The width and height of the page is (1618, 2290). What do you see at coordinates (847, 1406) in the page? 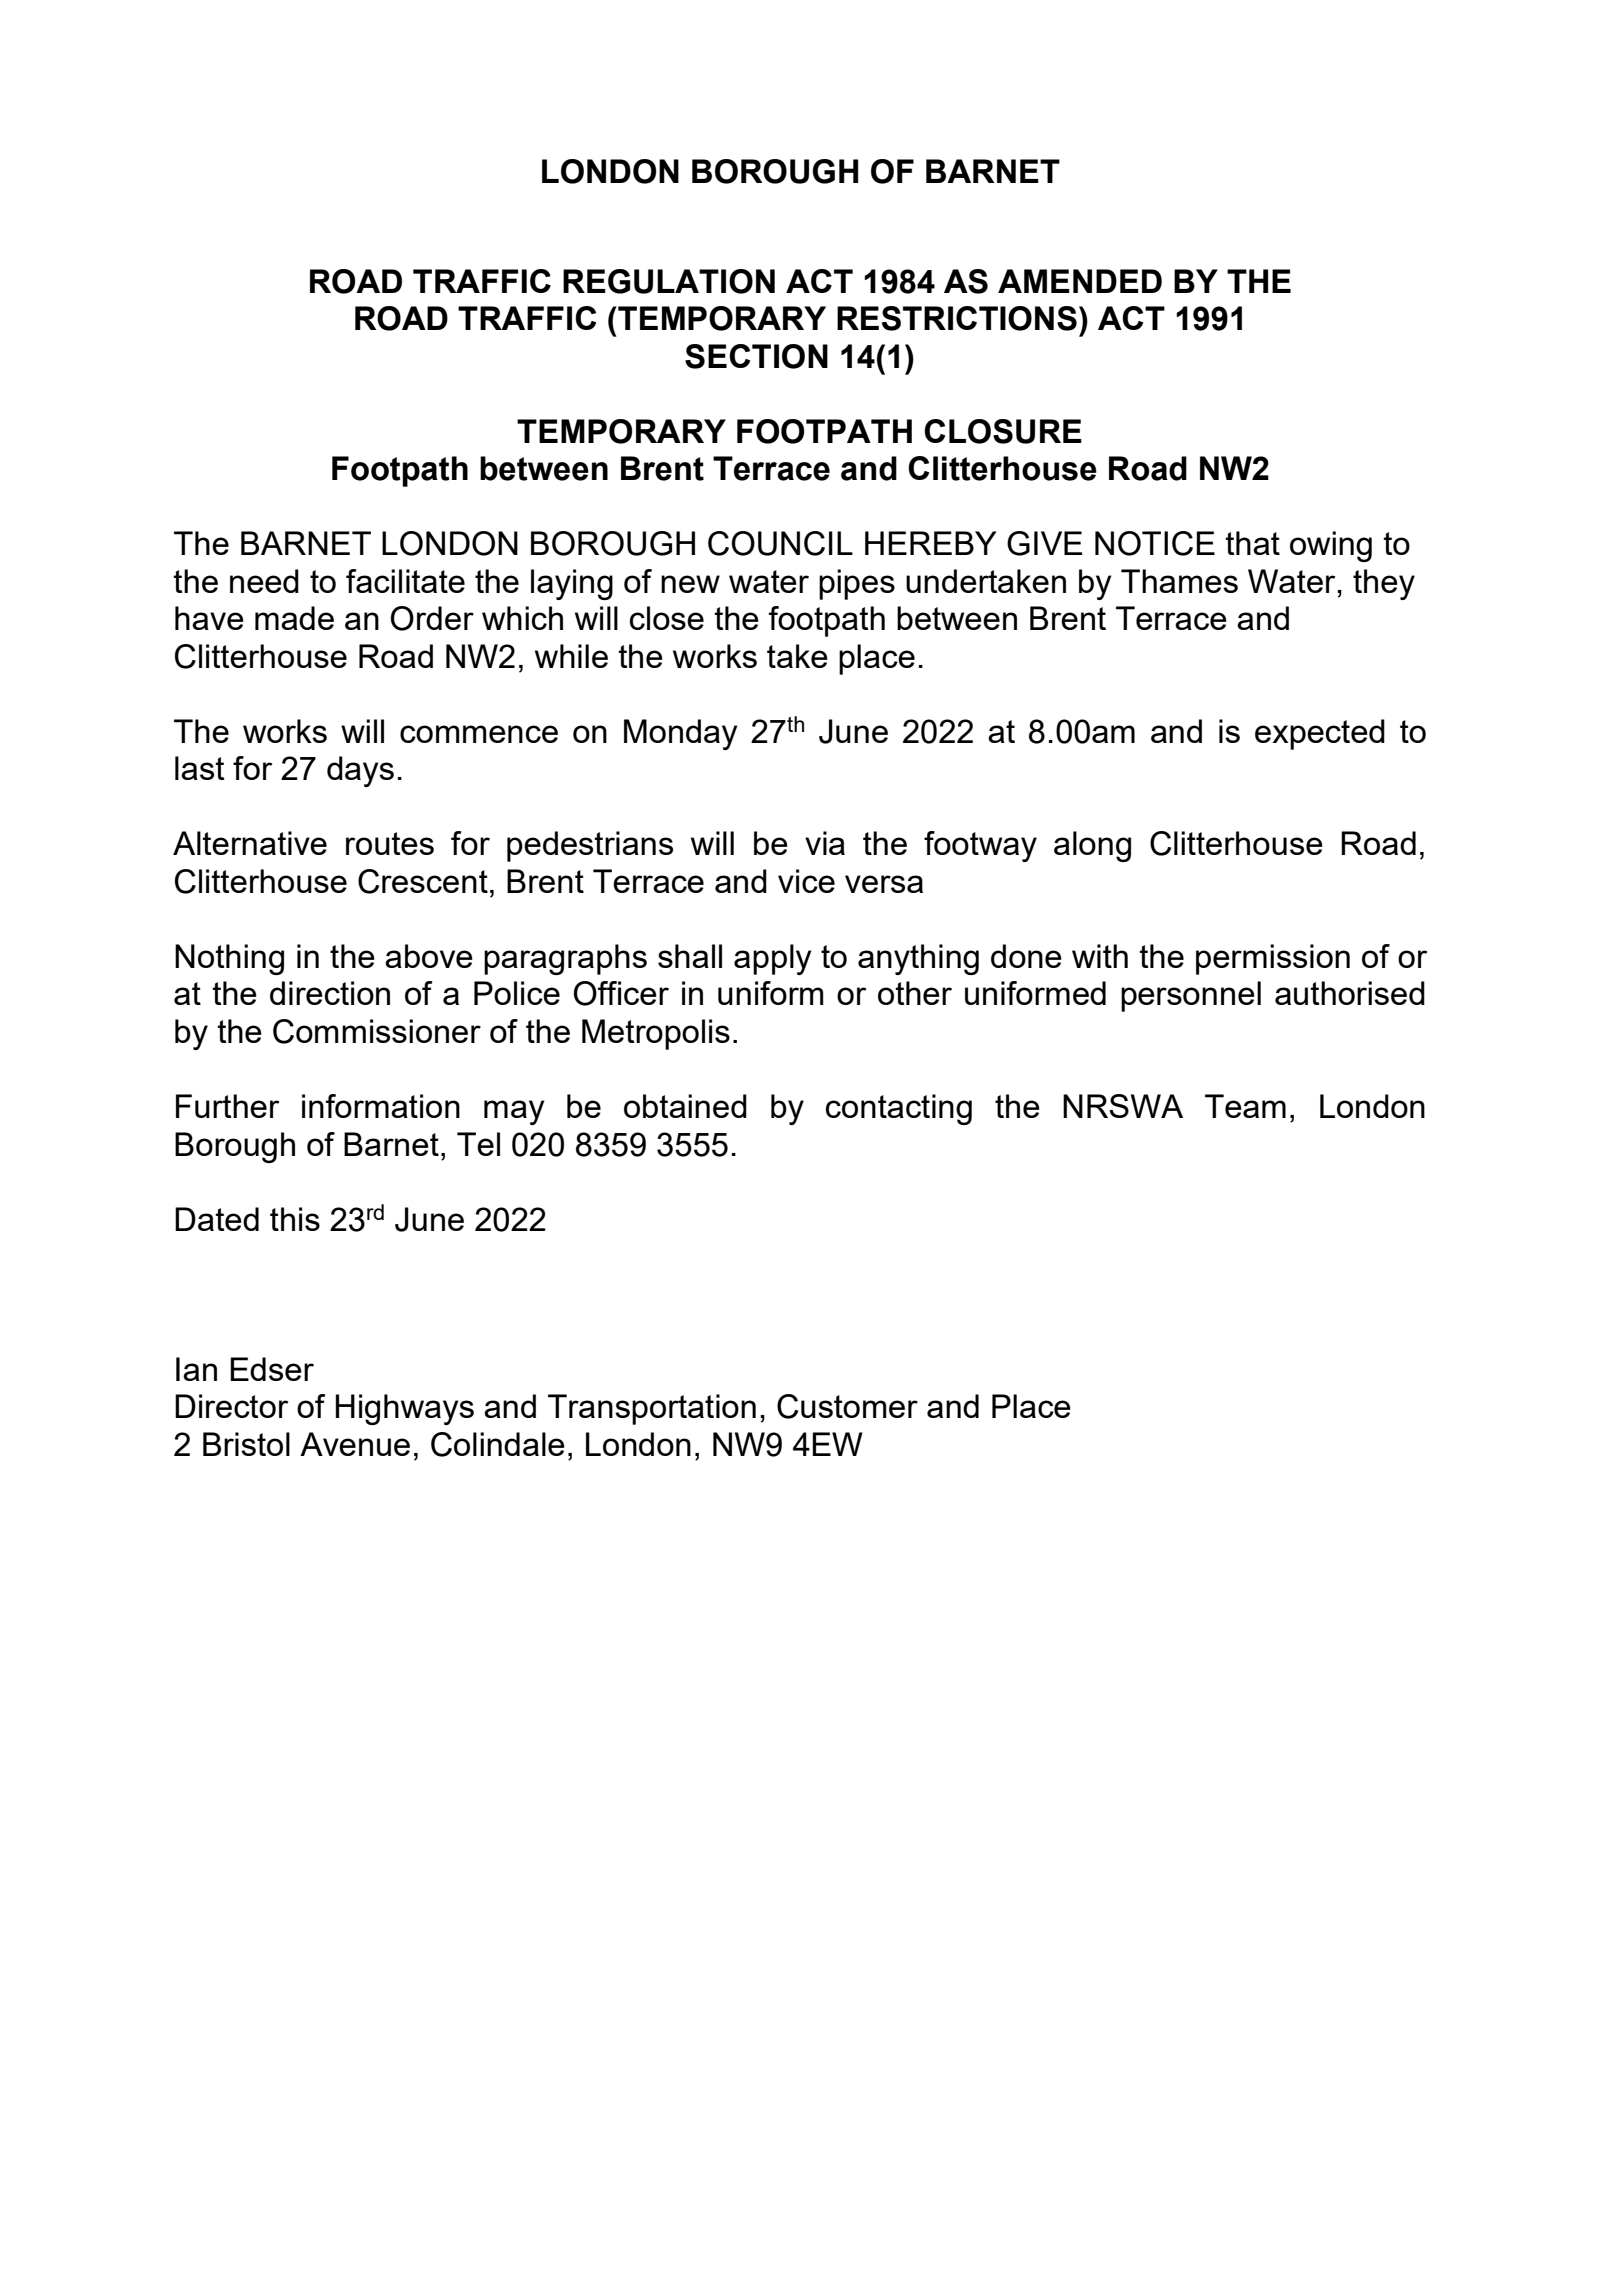
I see `Customer` at bounding box center [847, 1406].
